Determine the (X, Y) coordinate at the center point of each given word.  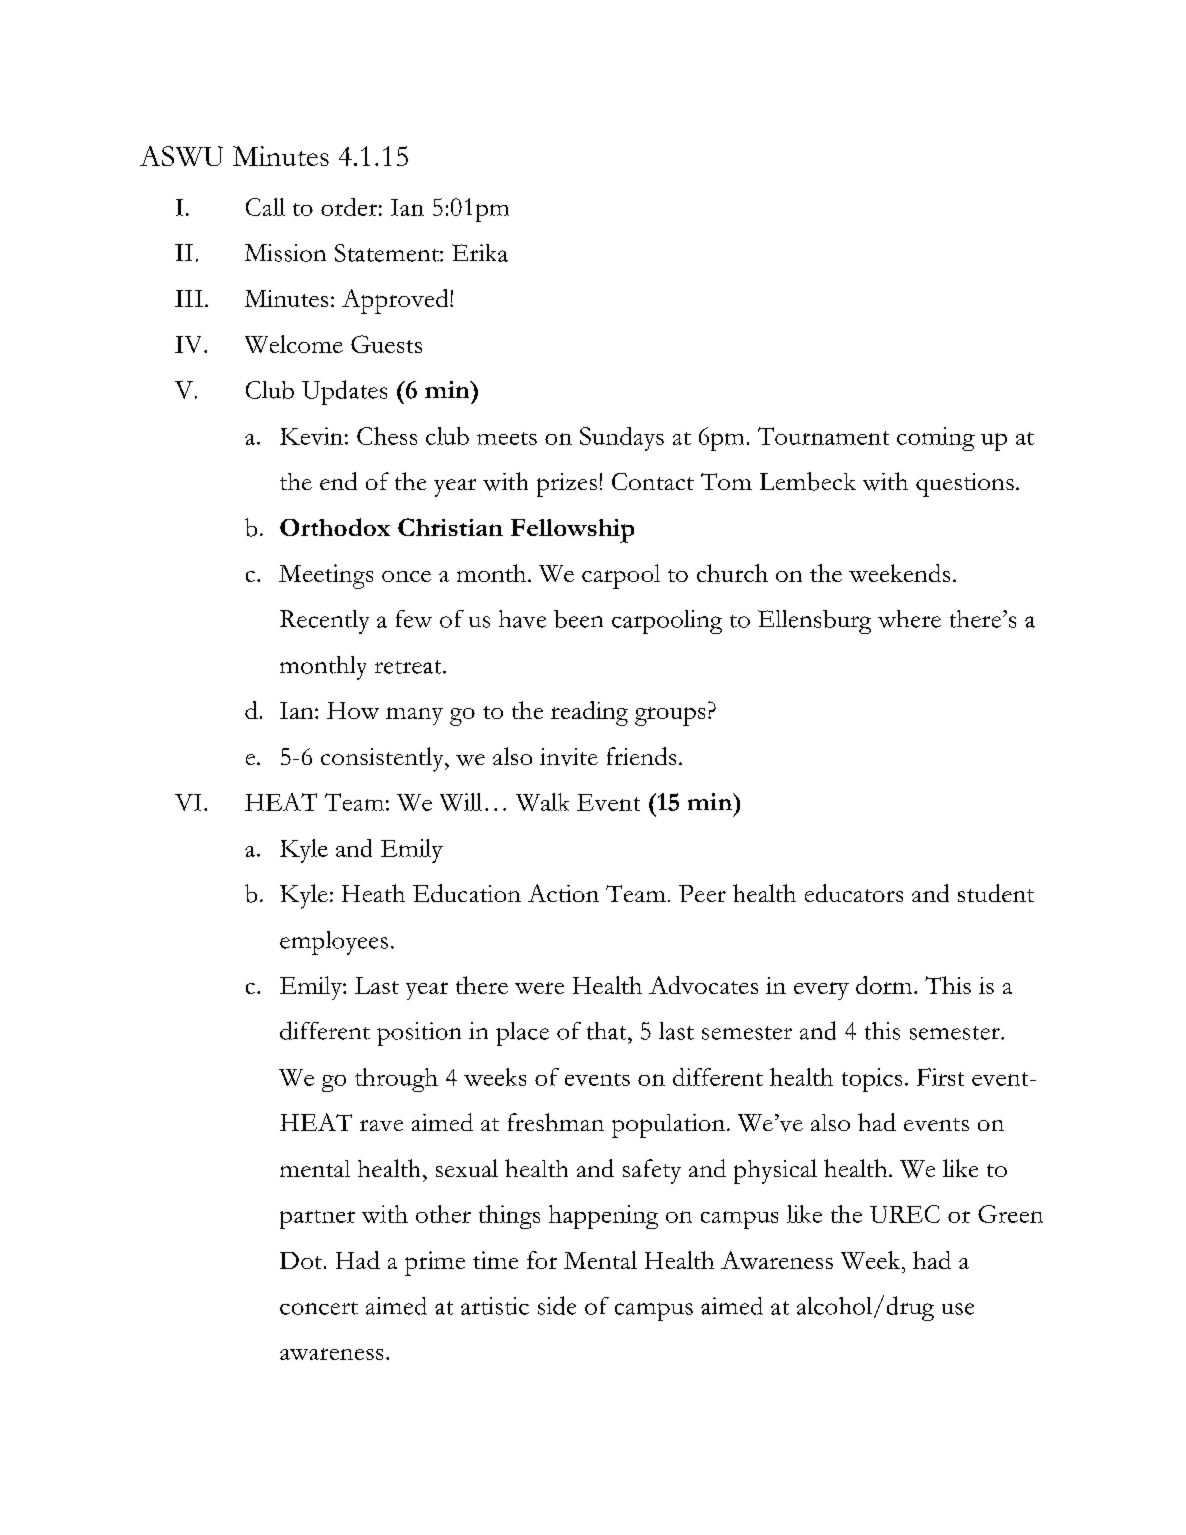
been (578, 619)
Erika (480, 253)
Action (563, 893)
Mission (285, 253)
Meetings (326, 576)
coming (936, 439)
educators (854, 893)
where (909, 619)
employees (334, 943)
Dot (302, 1260)
